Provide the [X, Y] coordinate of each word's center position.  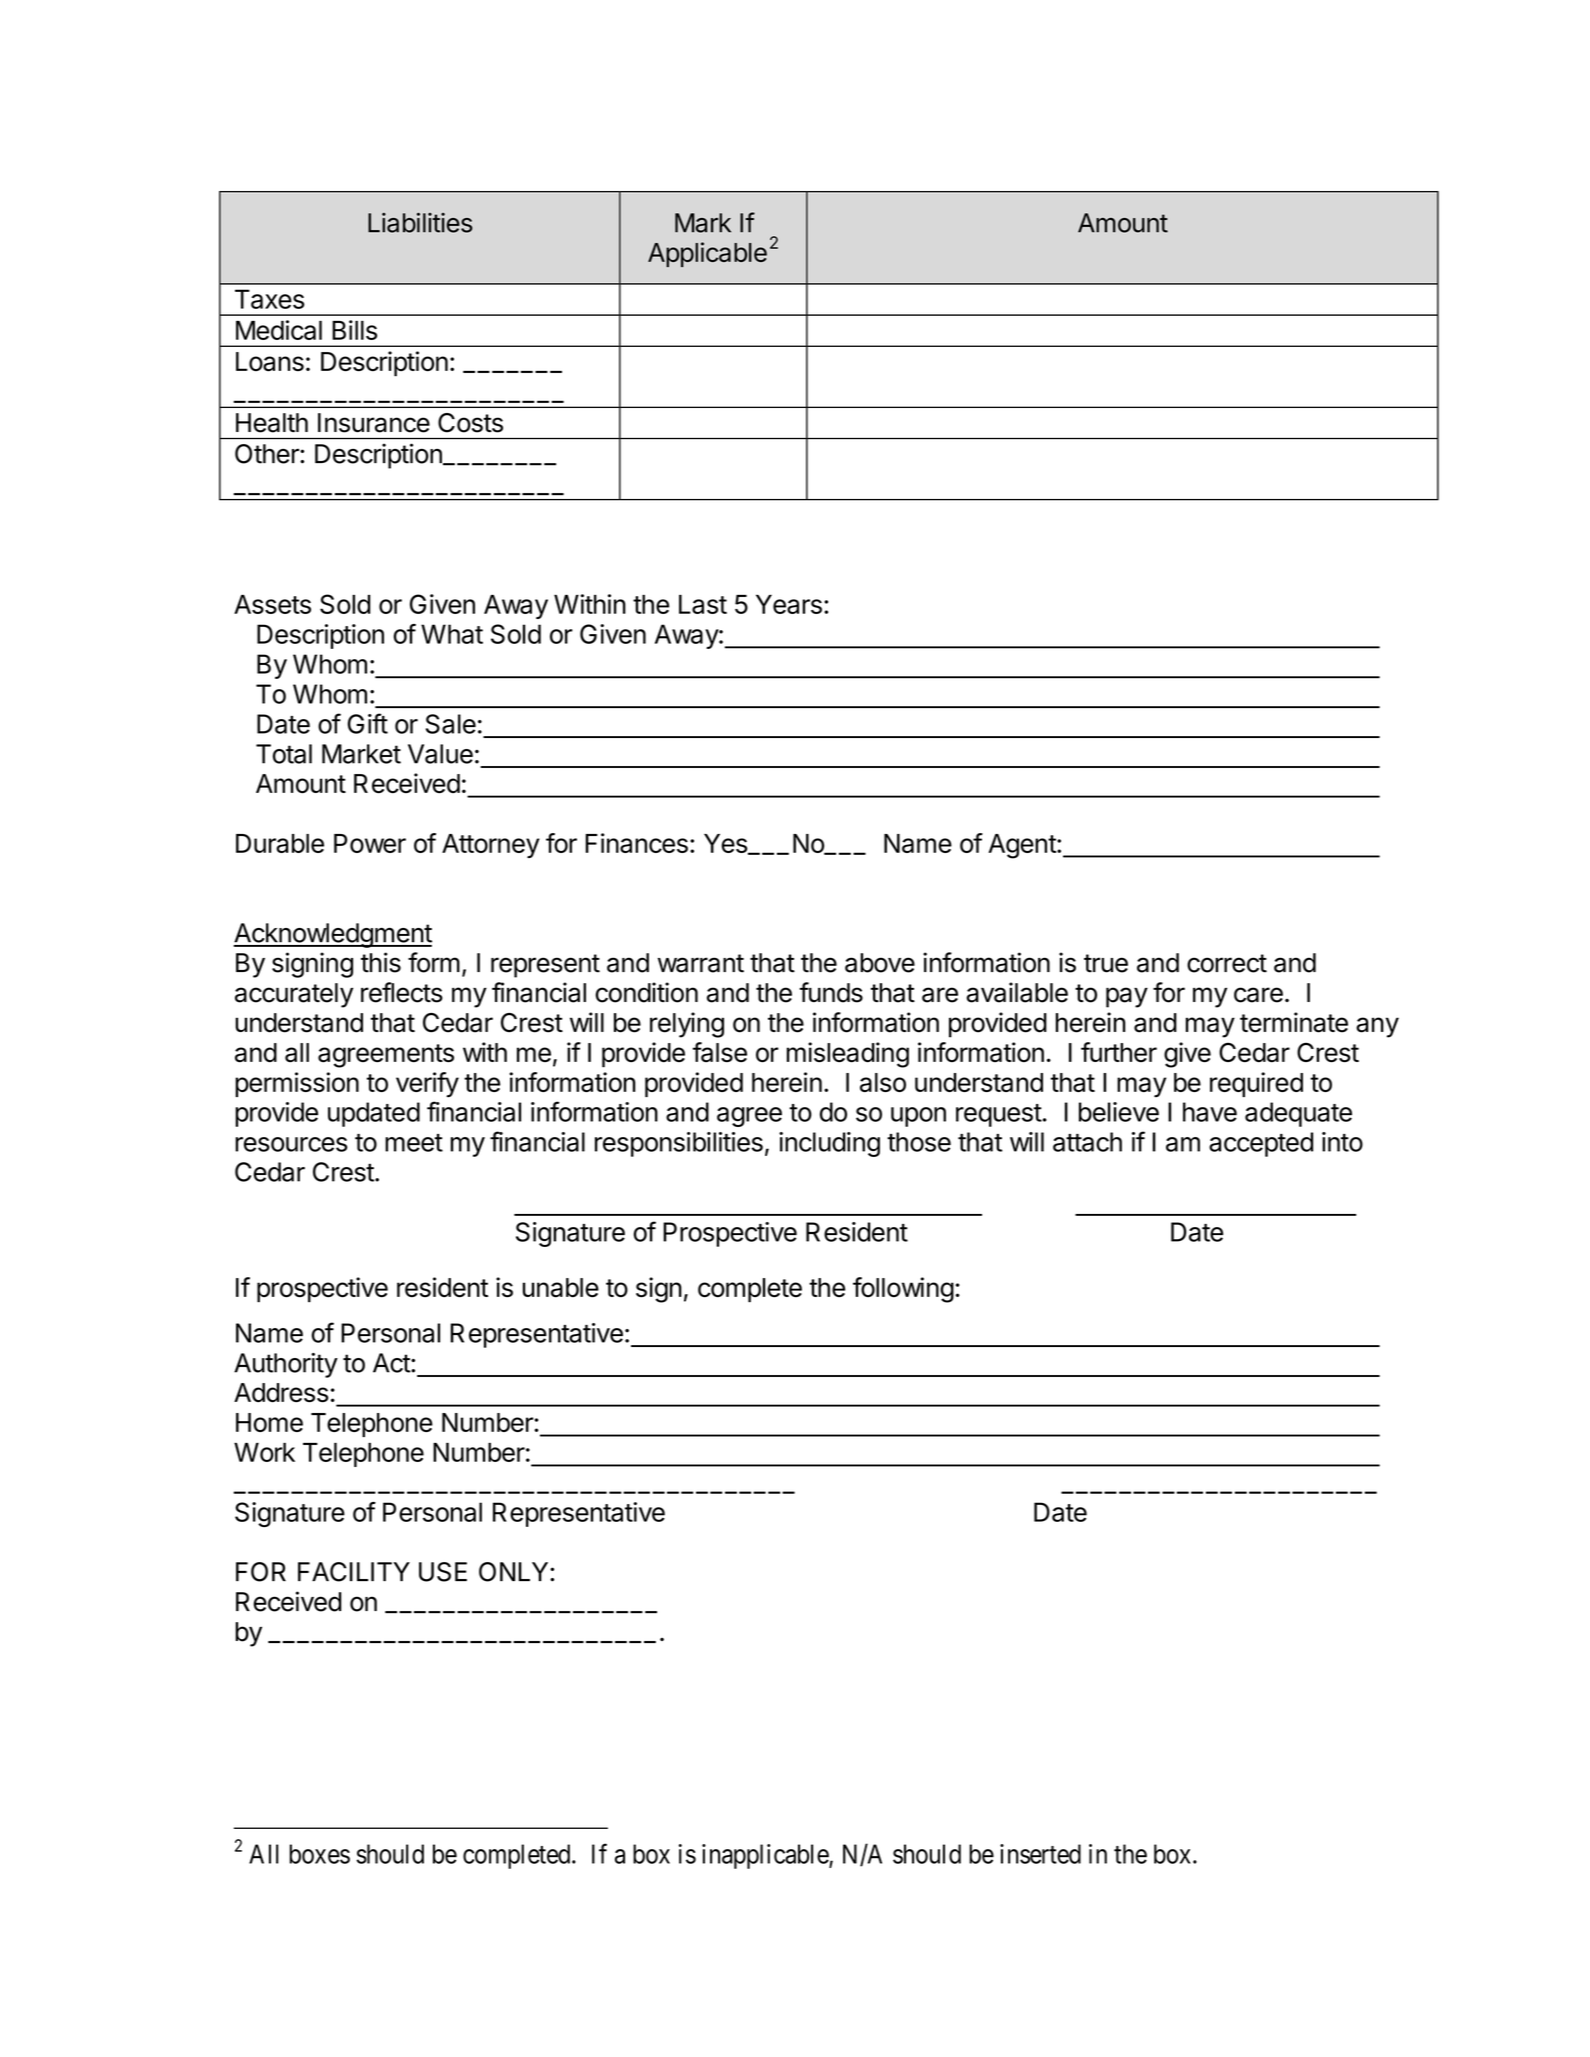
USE [443, 1572]
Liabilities [420, 223]
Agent [1023, 846]
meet [414, 1143]
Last [703, 604]
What [452, 634]
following [903, 1290]
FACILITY [354, 1572]
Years [789, 604]
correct [1227, 963]
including [829, 1144]
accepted [1261, 1144]
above [880, 963]
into [1342, 1142]
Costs [470, 423]
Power [370, 843]
